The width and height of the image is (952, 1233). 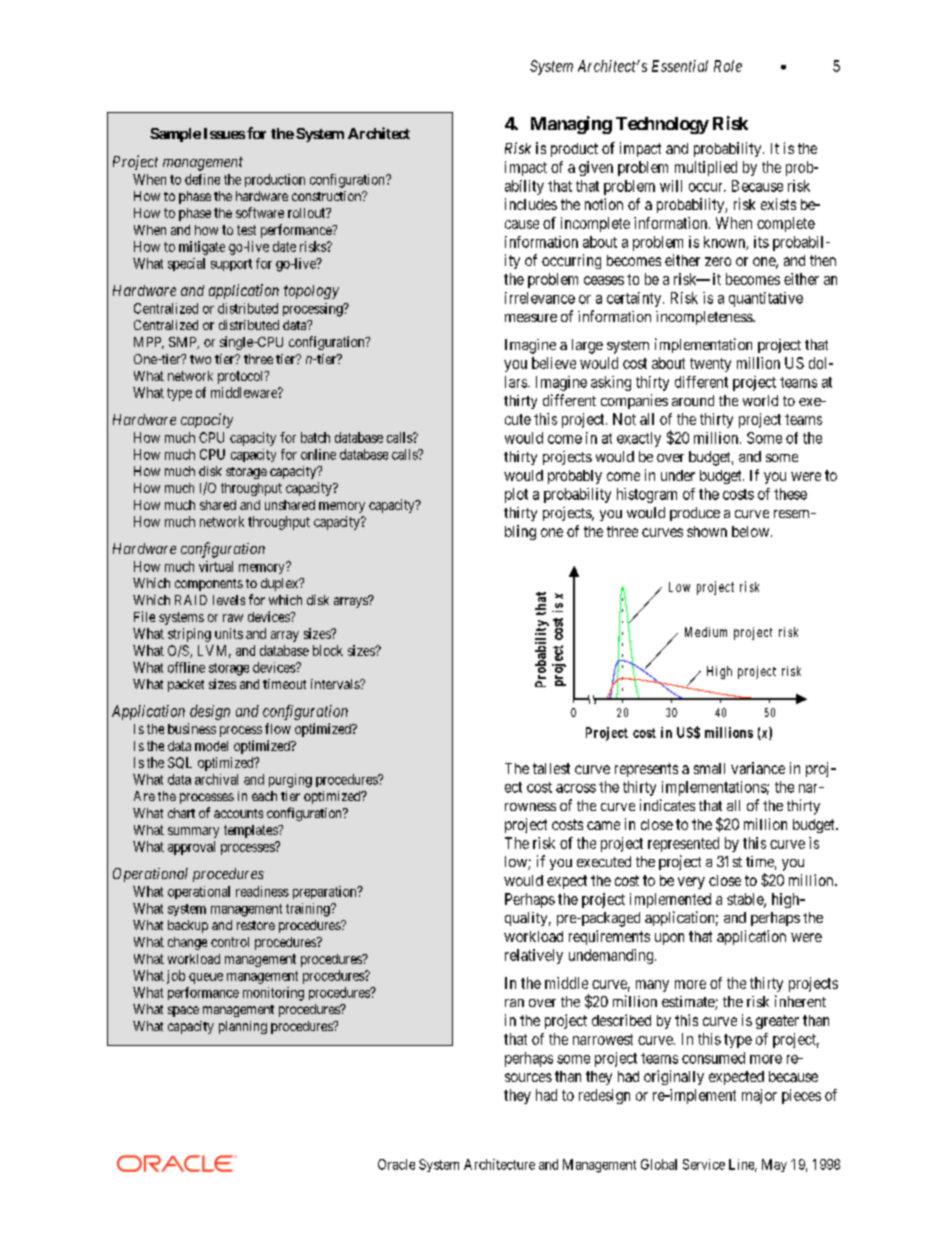 I want to click on shown, so click(x=707, y=531).
